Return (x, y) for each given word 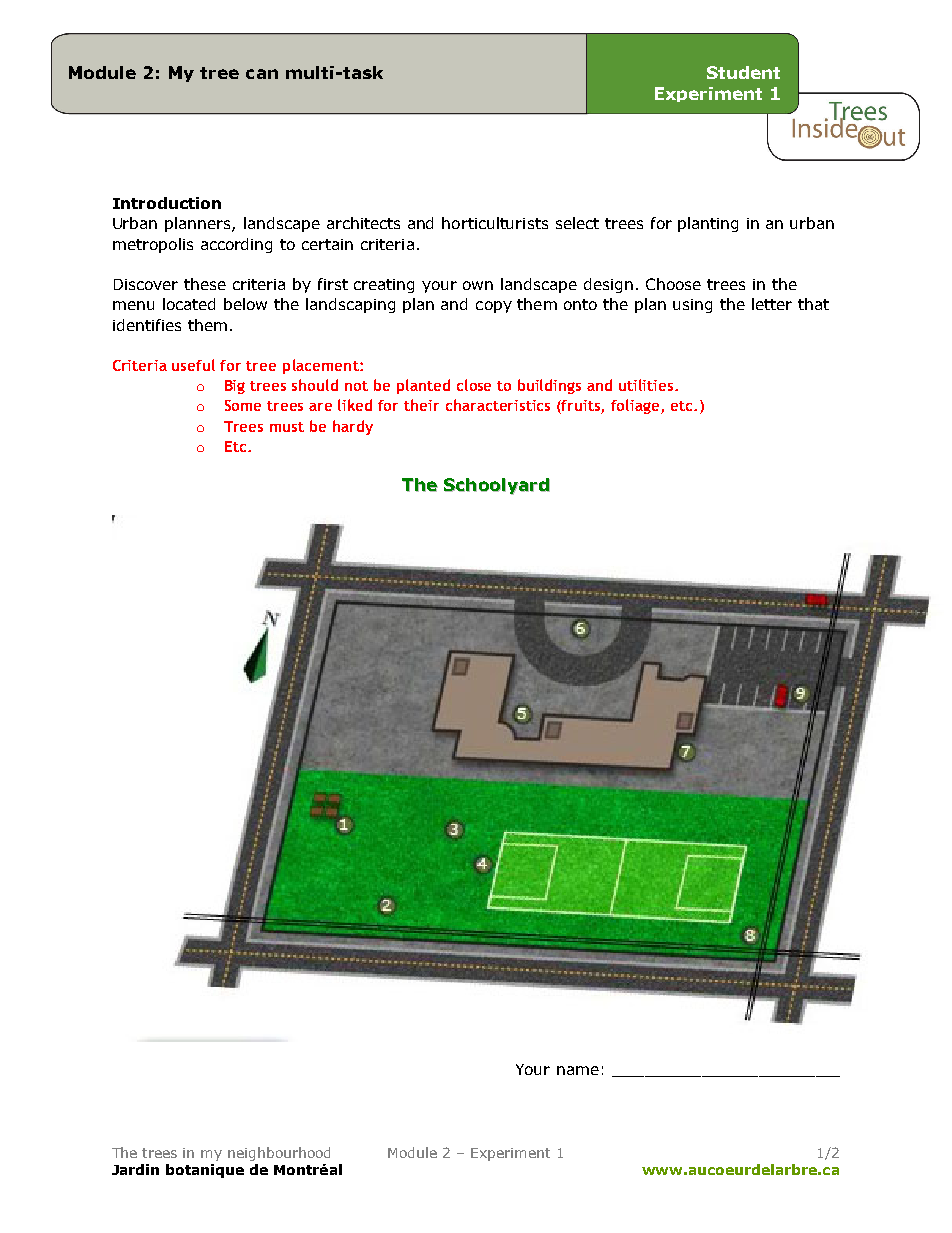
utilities (647, 385)
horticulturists (495, 223)
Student (743, 72)
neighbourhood (279, 1154)
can (262, 74)
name (578, 1070)
